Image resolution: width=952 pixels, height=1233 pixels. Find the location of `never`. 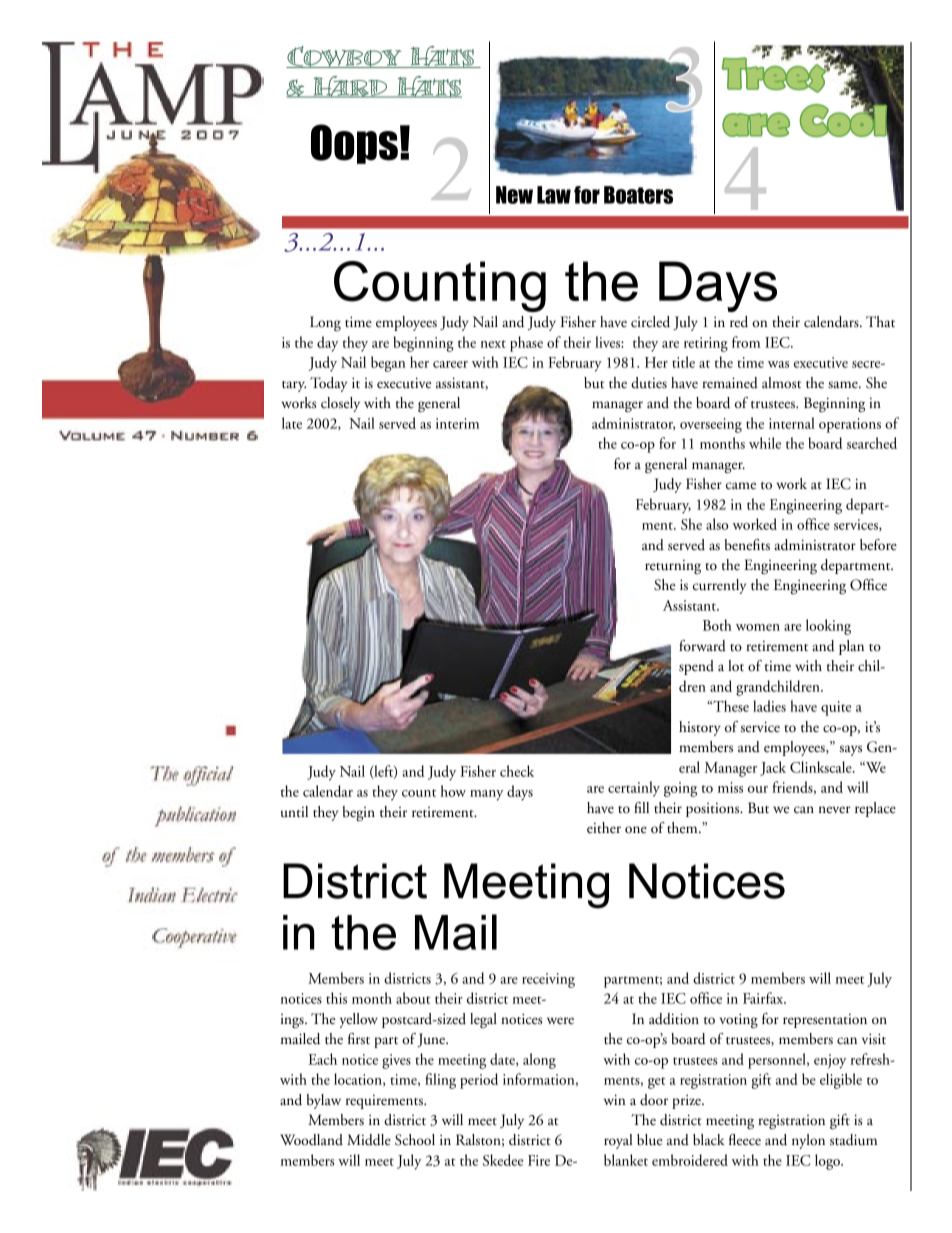

never is located at coordinates (835, 810).
